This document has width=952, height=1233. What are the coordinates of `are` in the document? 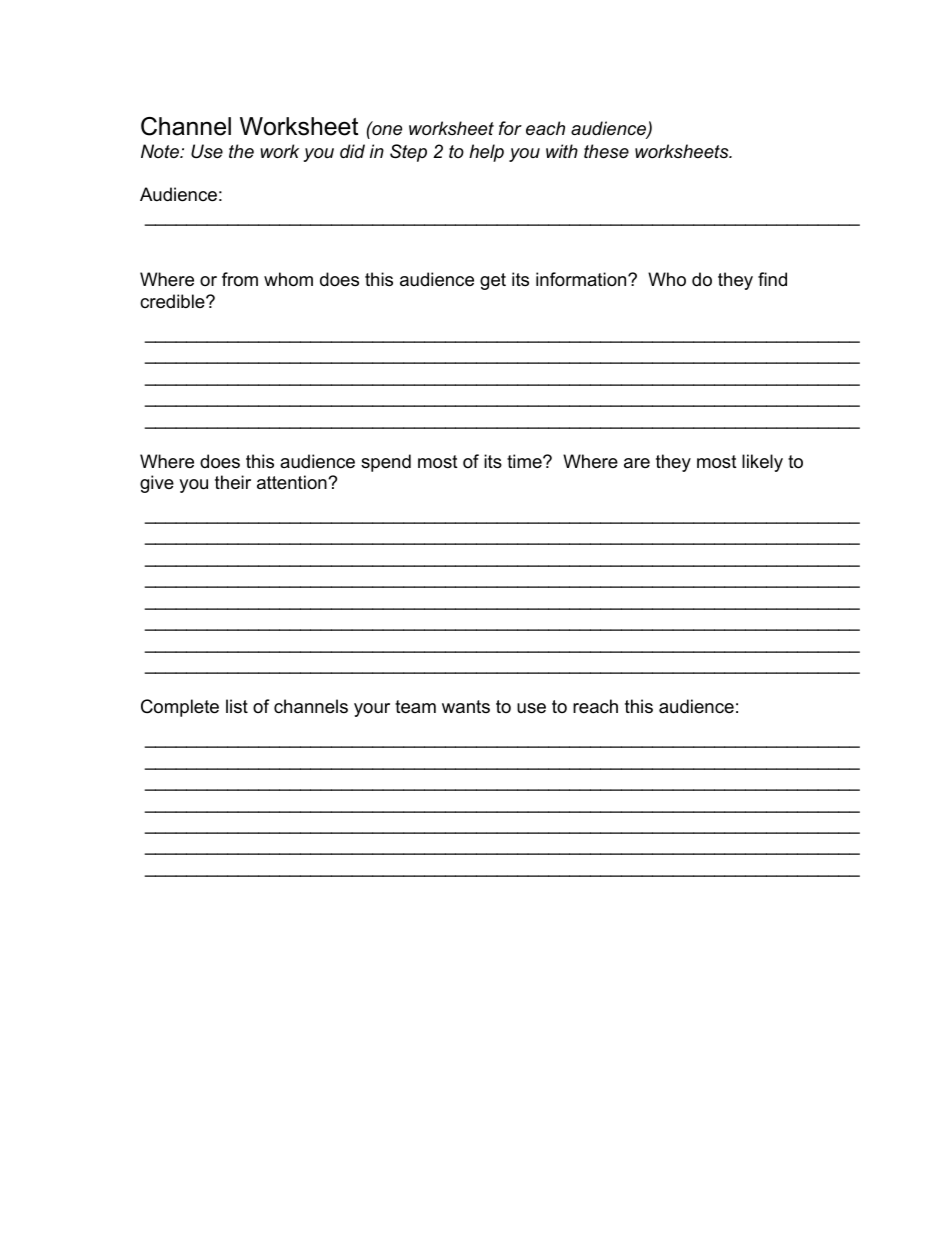 It's located at (637, 463).
